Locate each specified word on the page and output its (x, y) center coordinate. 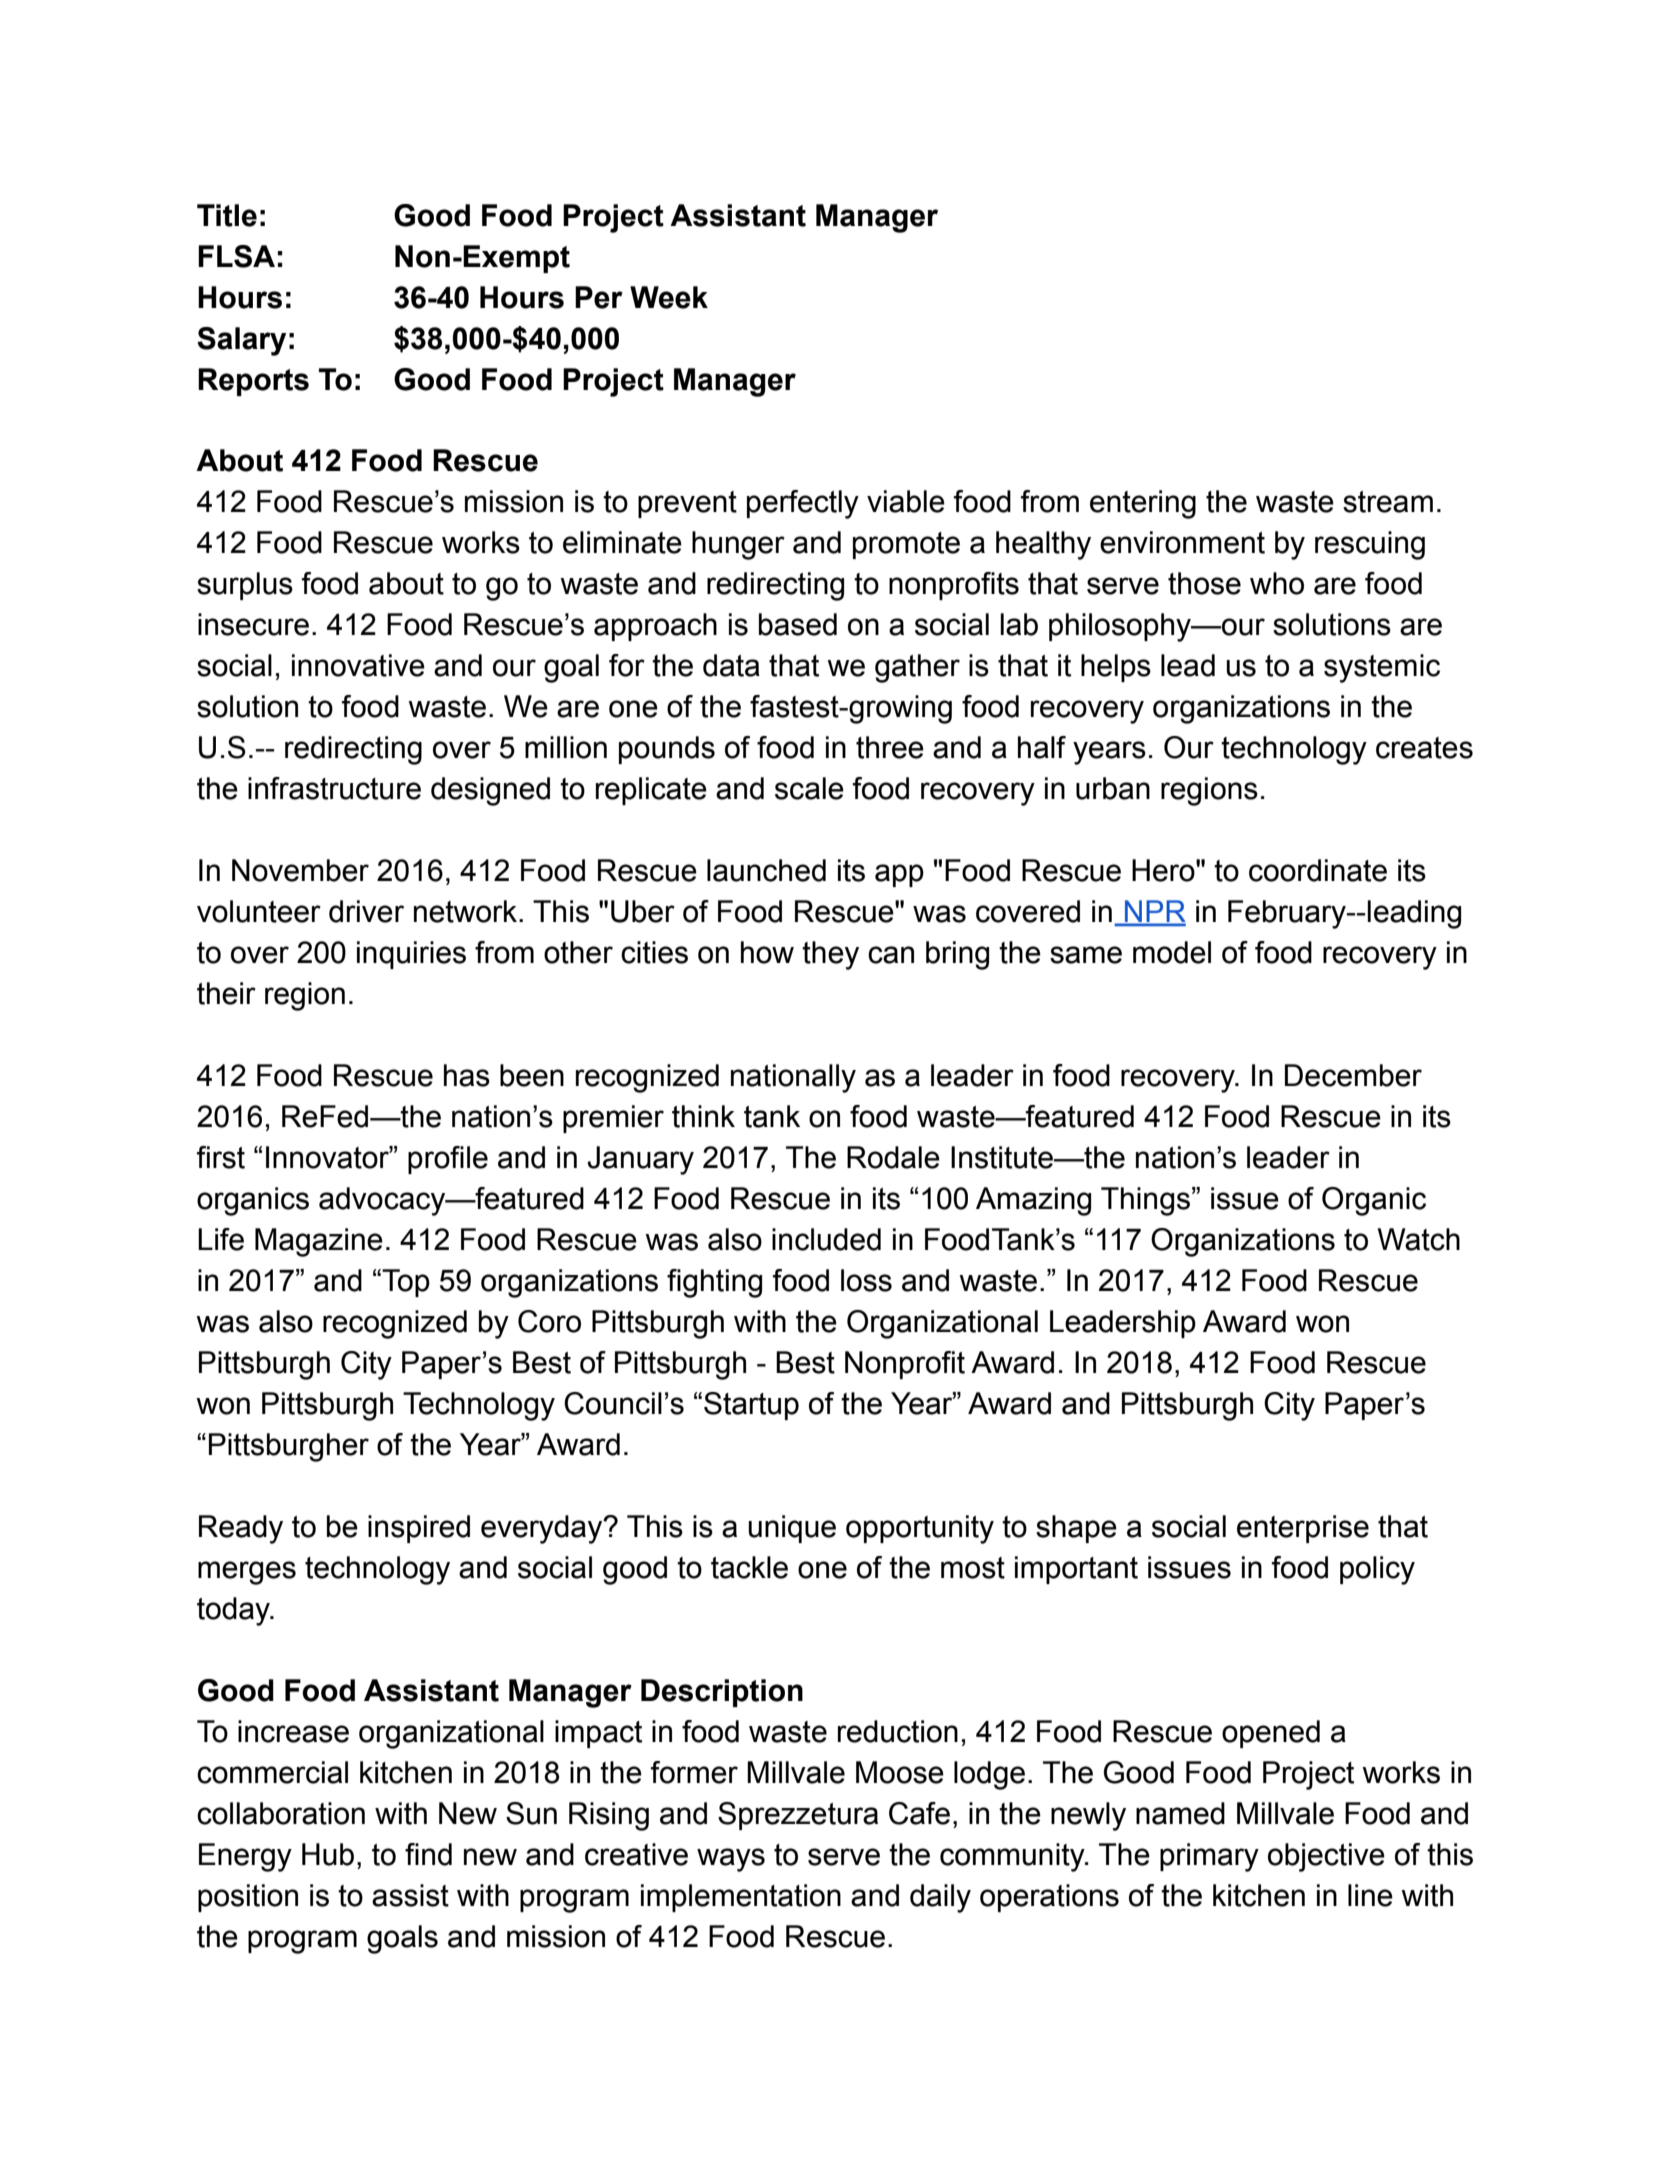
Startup (751, 1406)
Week (669, 297)
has (467, 1075)
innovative (358, 665)
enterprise (1303, 1529)
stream (1388, 502)
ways (731, 1860)
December (1353, 1075)
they (830, 955)
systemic (1382, 668)
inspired (419, 1529)
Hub (328, 1854)
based (798, 624)
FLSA (236, 256)
